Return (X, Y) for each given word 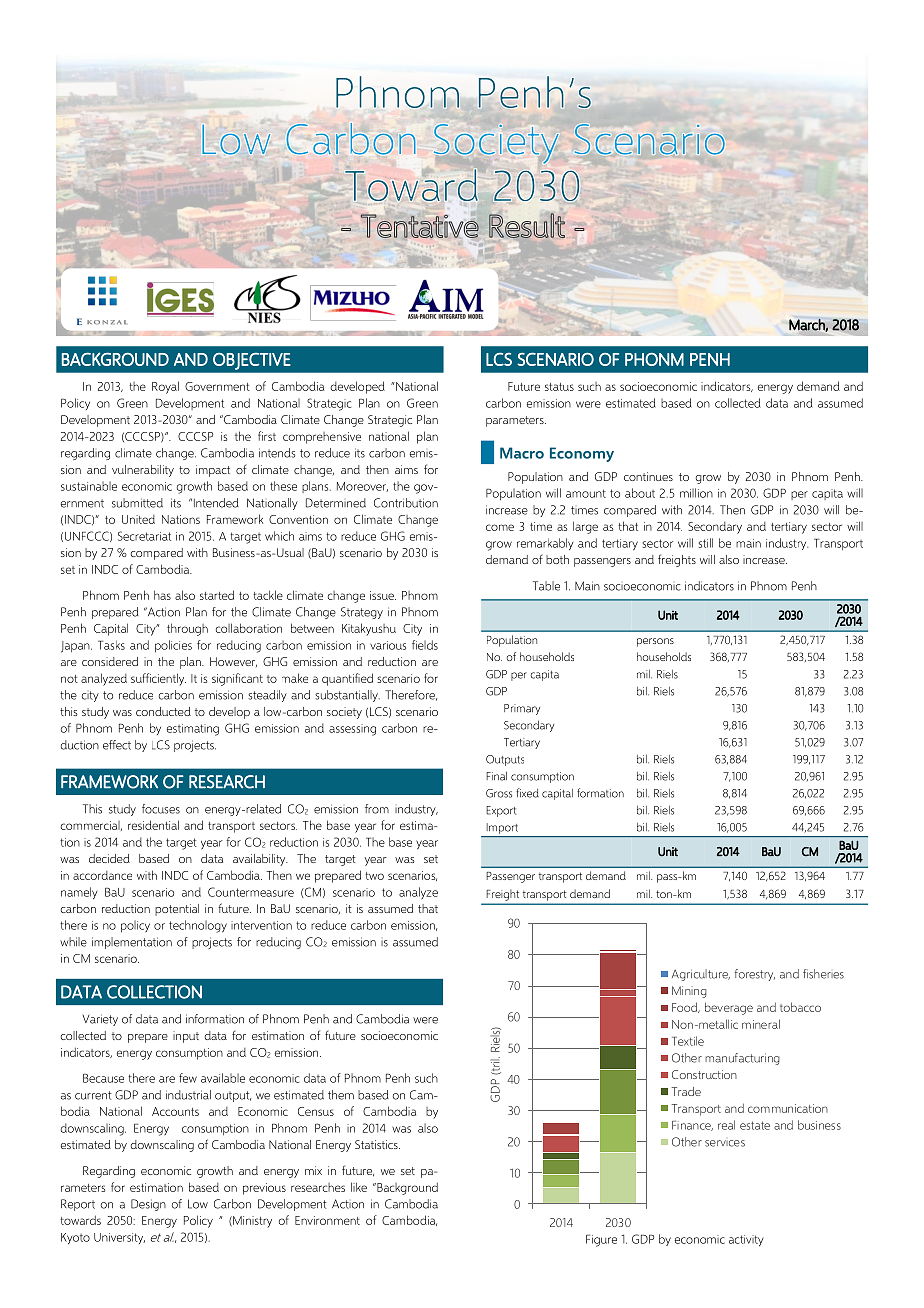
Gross (499, 793)
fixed (527, 793)
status (559, 387)
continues (648, 476)
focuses (161, 809)
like (359, 1187)
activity (746, 1240)
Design (148, 1205)
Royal (165, 387)
